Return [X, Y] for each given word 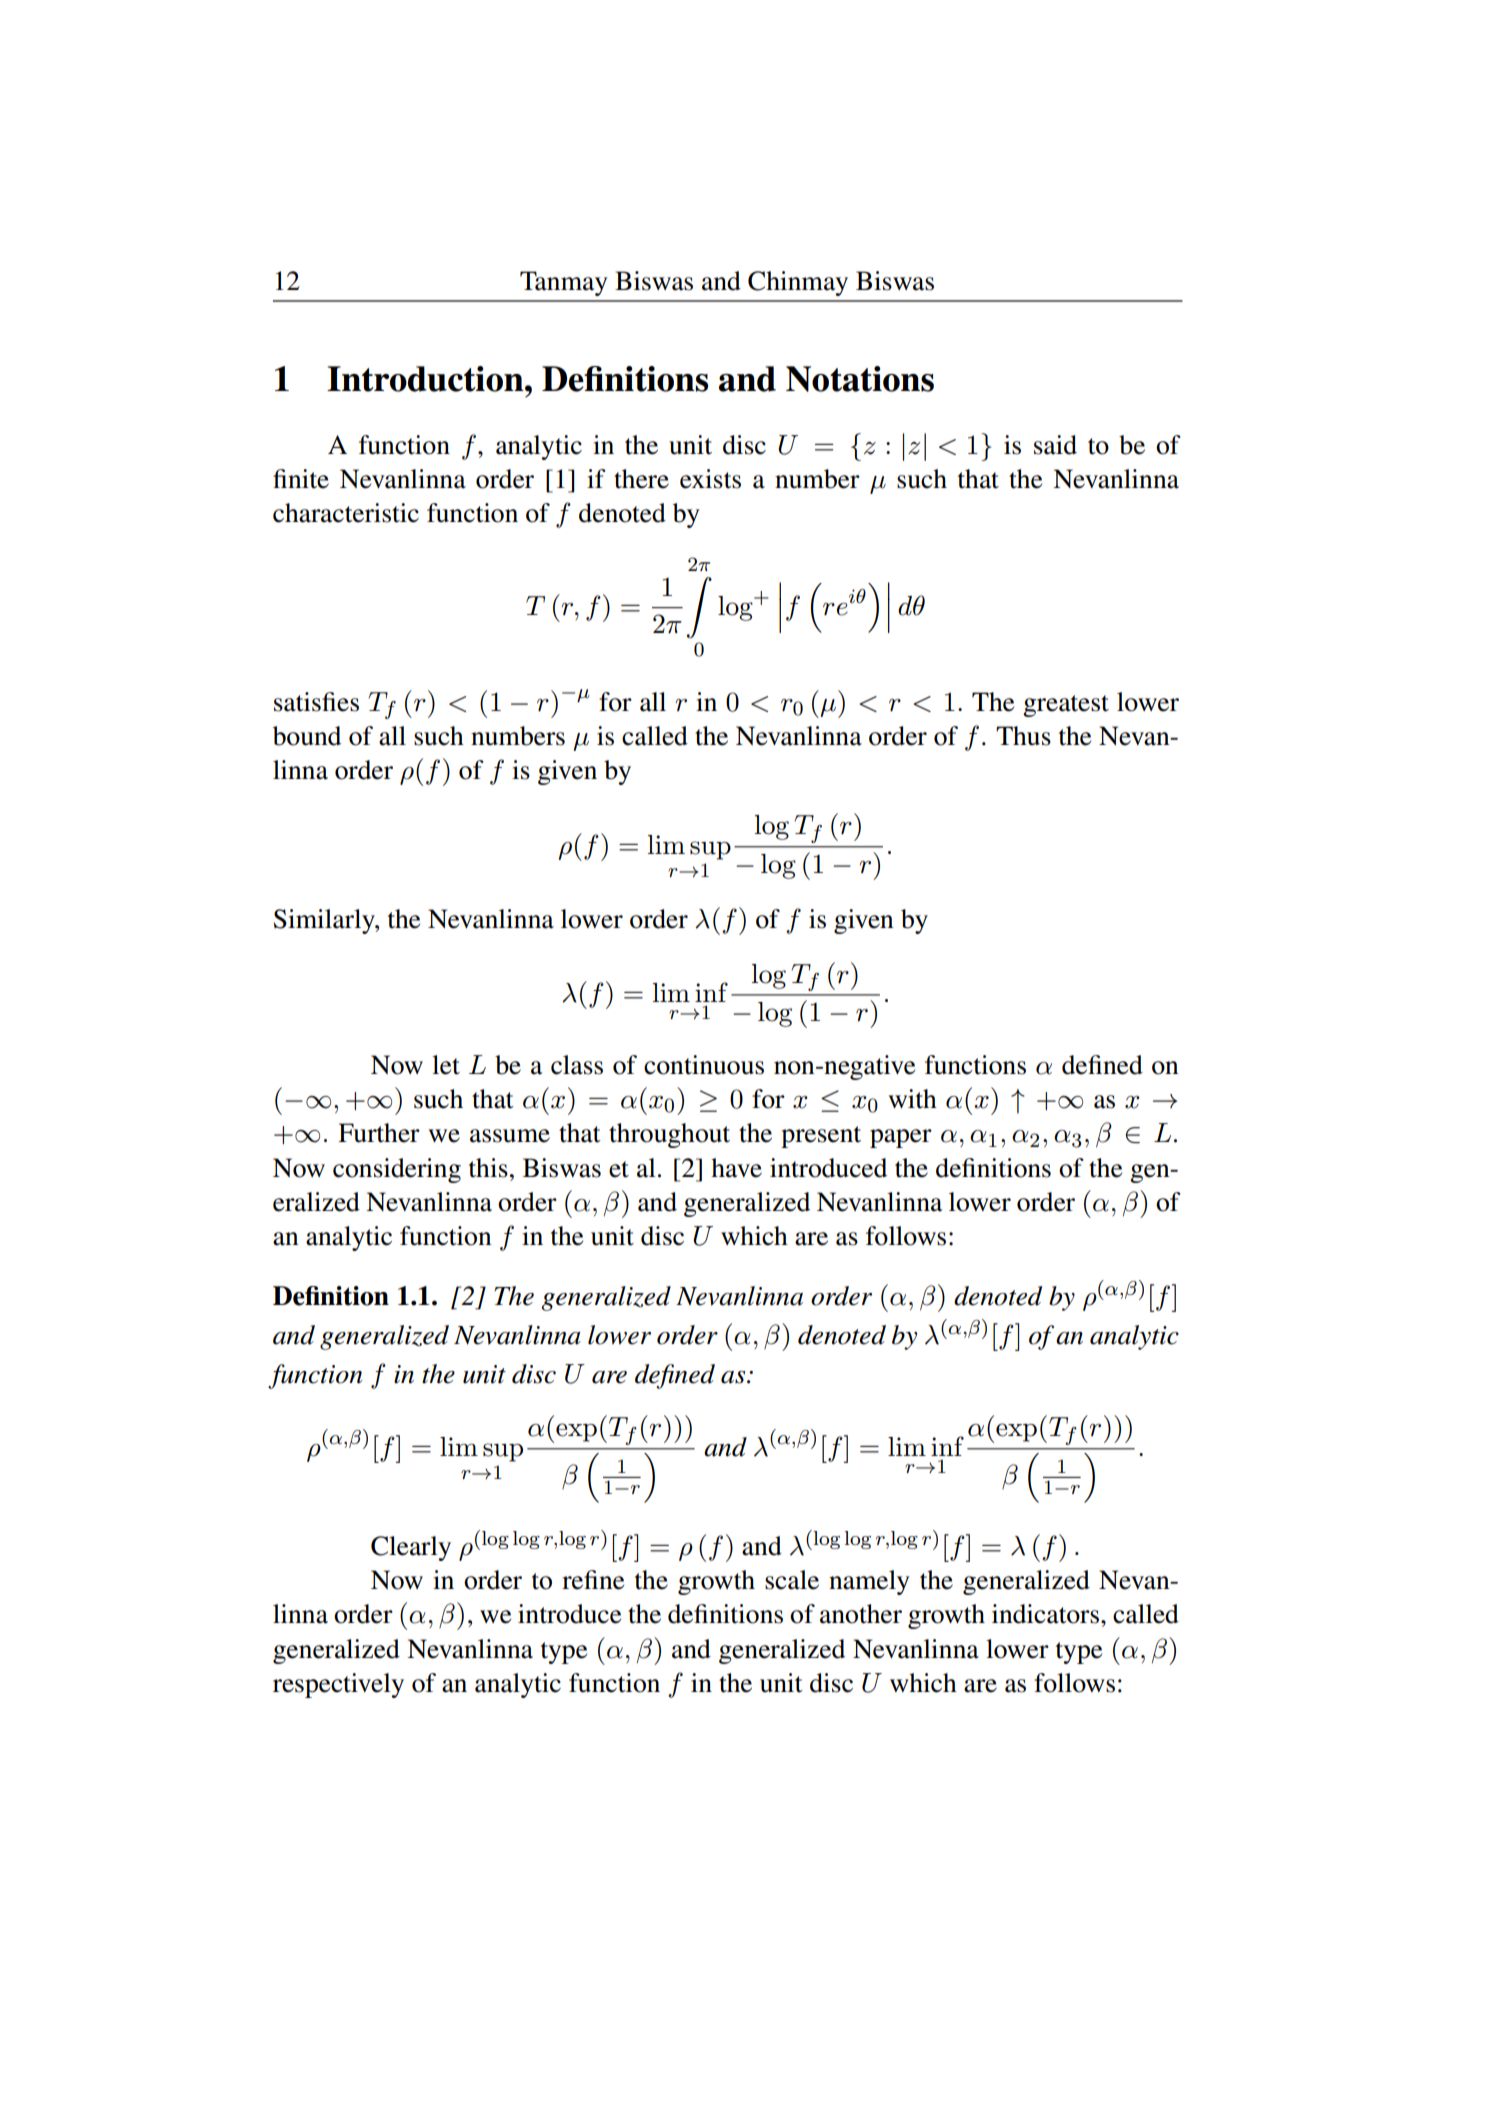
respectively [338, 1685]
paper [901, 1138]
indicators [1045, 1614]
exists [710, 479]
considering [397, 1170]
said [1055, 445]
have [736, 1168]
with [912, 1099]
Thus [1023, 736]
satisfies [316, 702]
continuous [704, 1065]
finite [301, 479]
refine [593, 1580]
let [446, 1065]
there [641, 479]
